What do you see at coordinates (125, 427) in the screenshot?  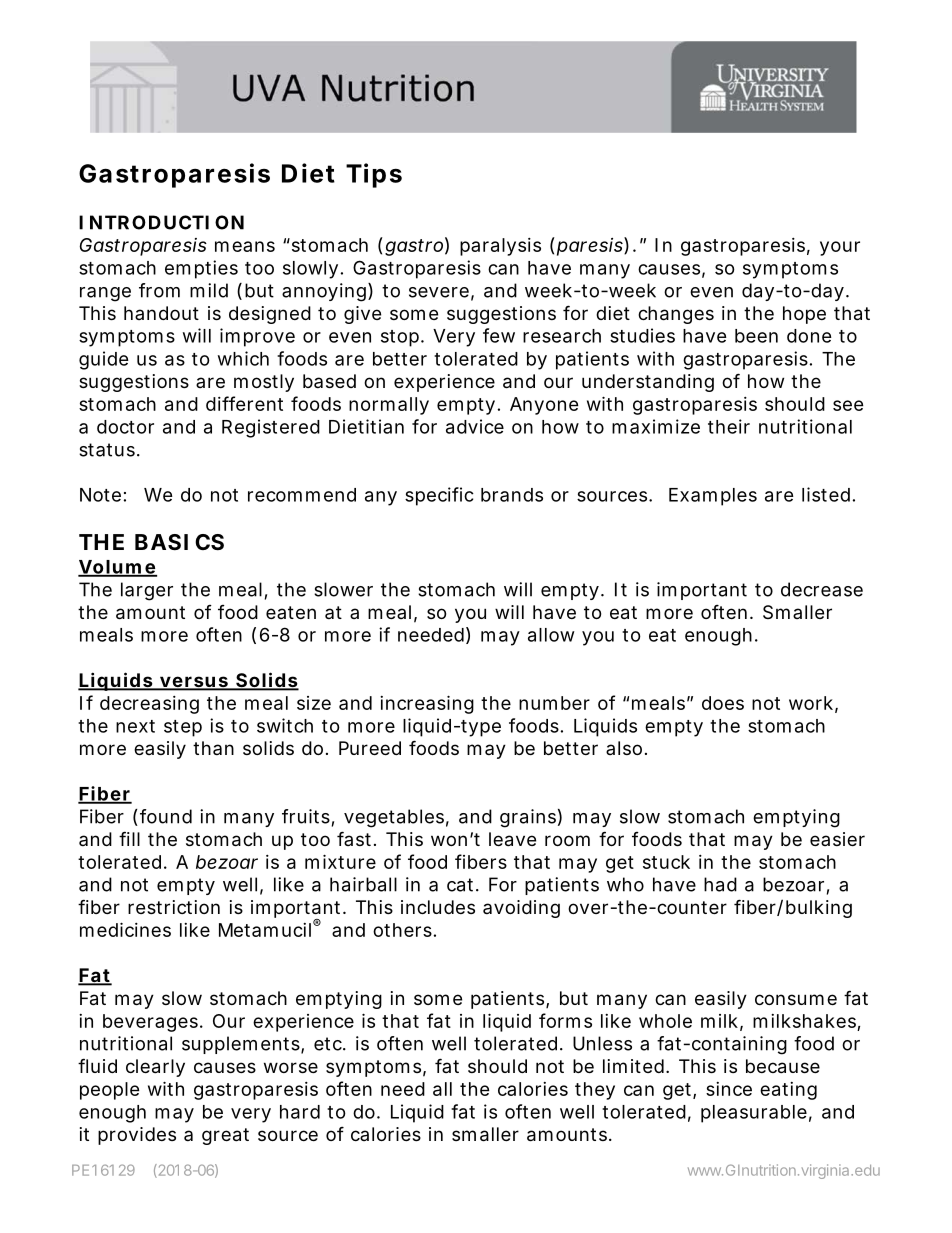 I see `doctor` at bounding box center [125, 427].
